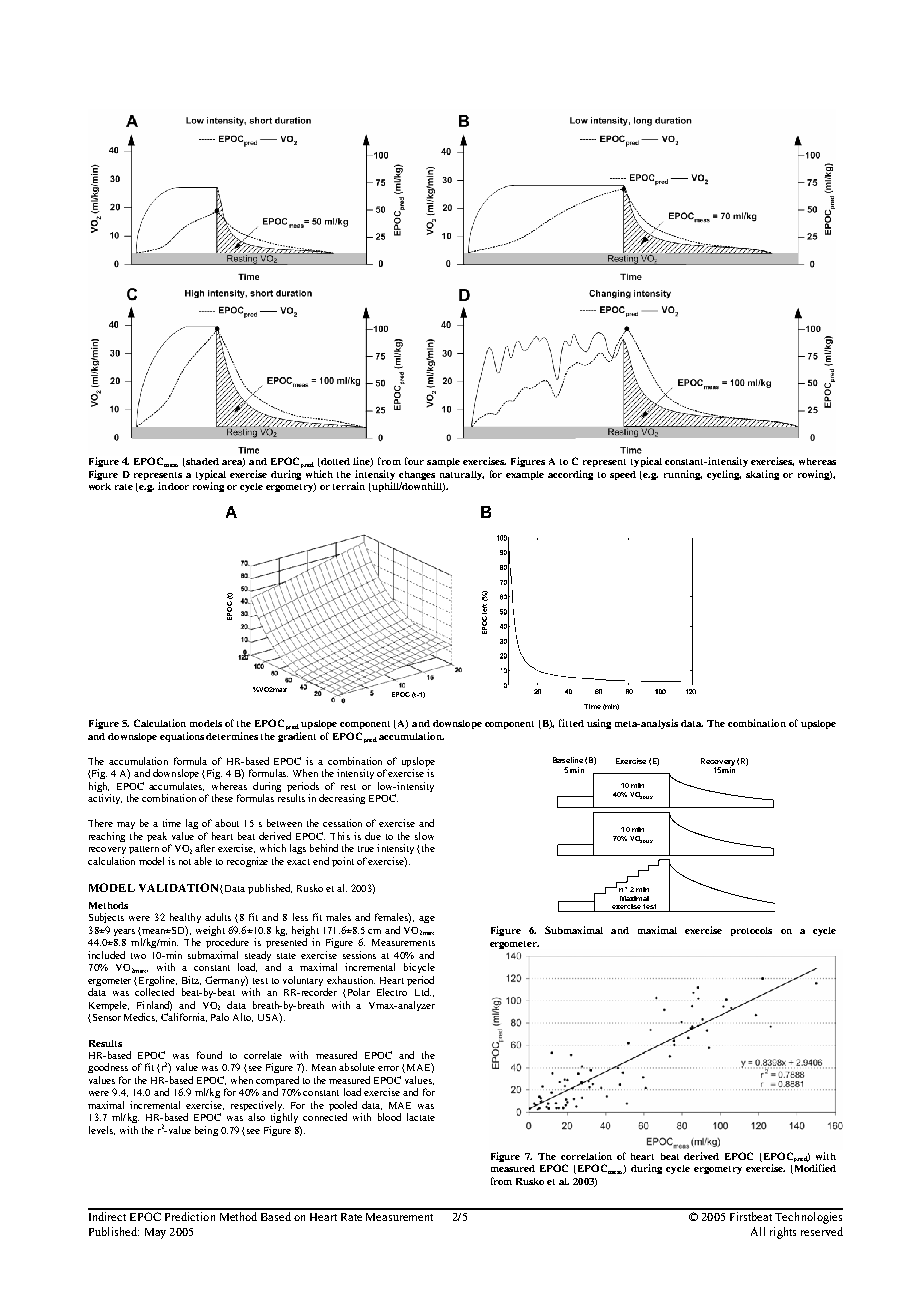  What do you see at coordinates (205, 848) in the page?
I see `after` at bounding box center [205, 848].
